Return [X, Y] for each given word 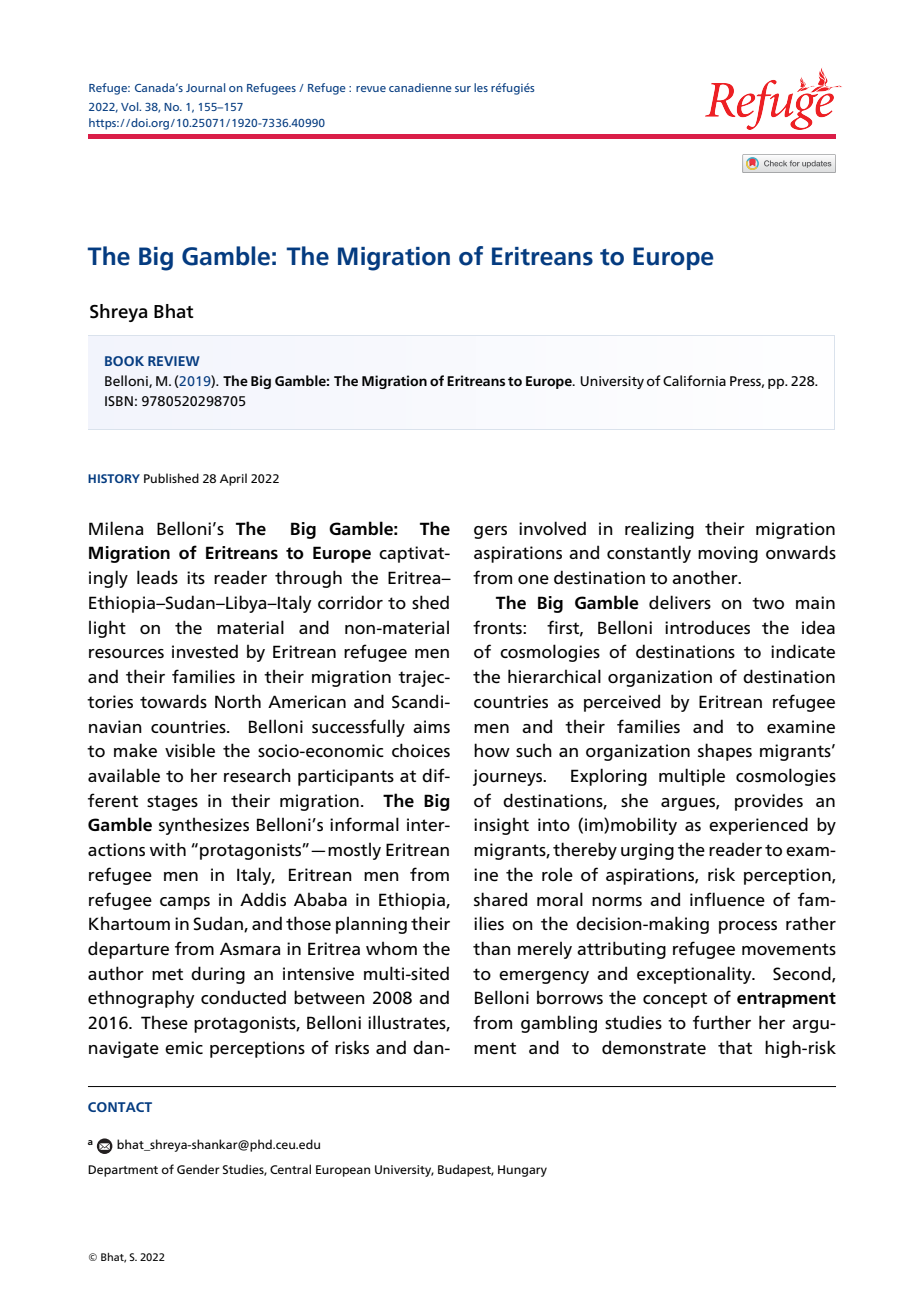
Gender [198, 1169]
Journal [205, 87]
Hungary [522, 1171]
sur [463, 89]
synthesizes [204, 826]
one [533, 580]
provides [769, 802]
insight [501, 826]
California [694, 380]
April [233, 479]
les [481, 87]
